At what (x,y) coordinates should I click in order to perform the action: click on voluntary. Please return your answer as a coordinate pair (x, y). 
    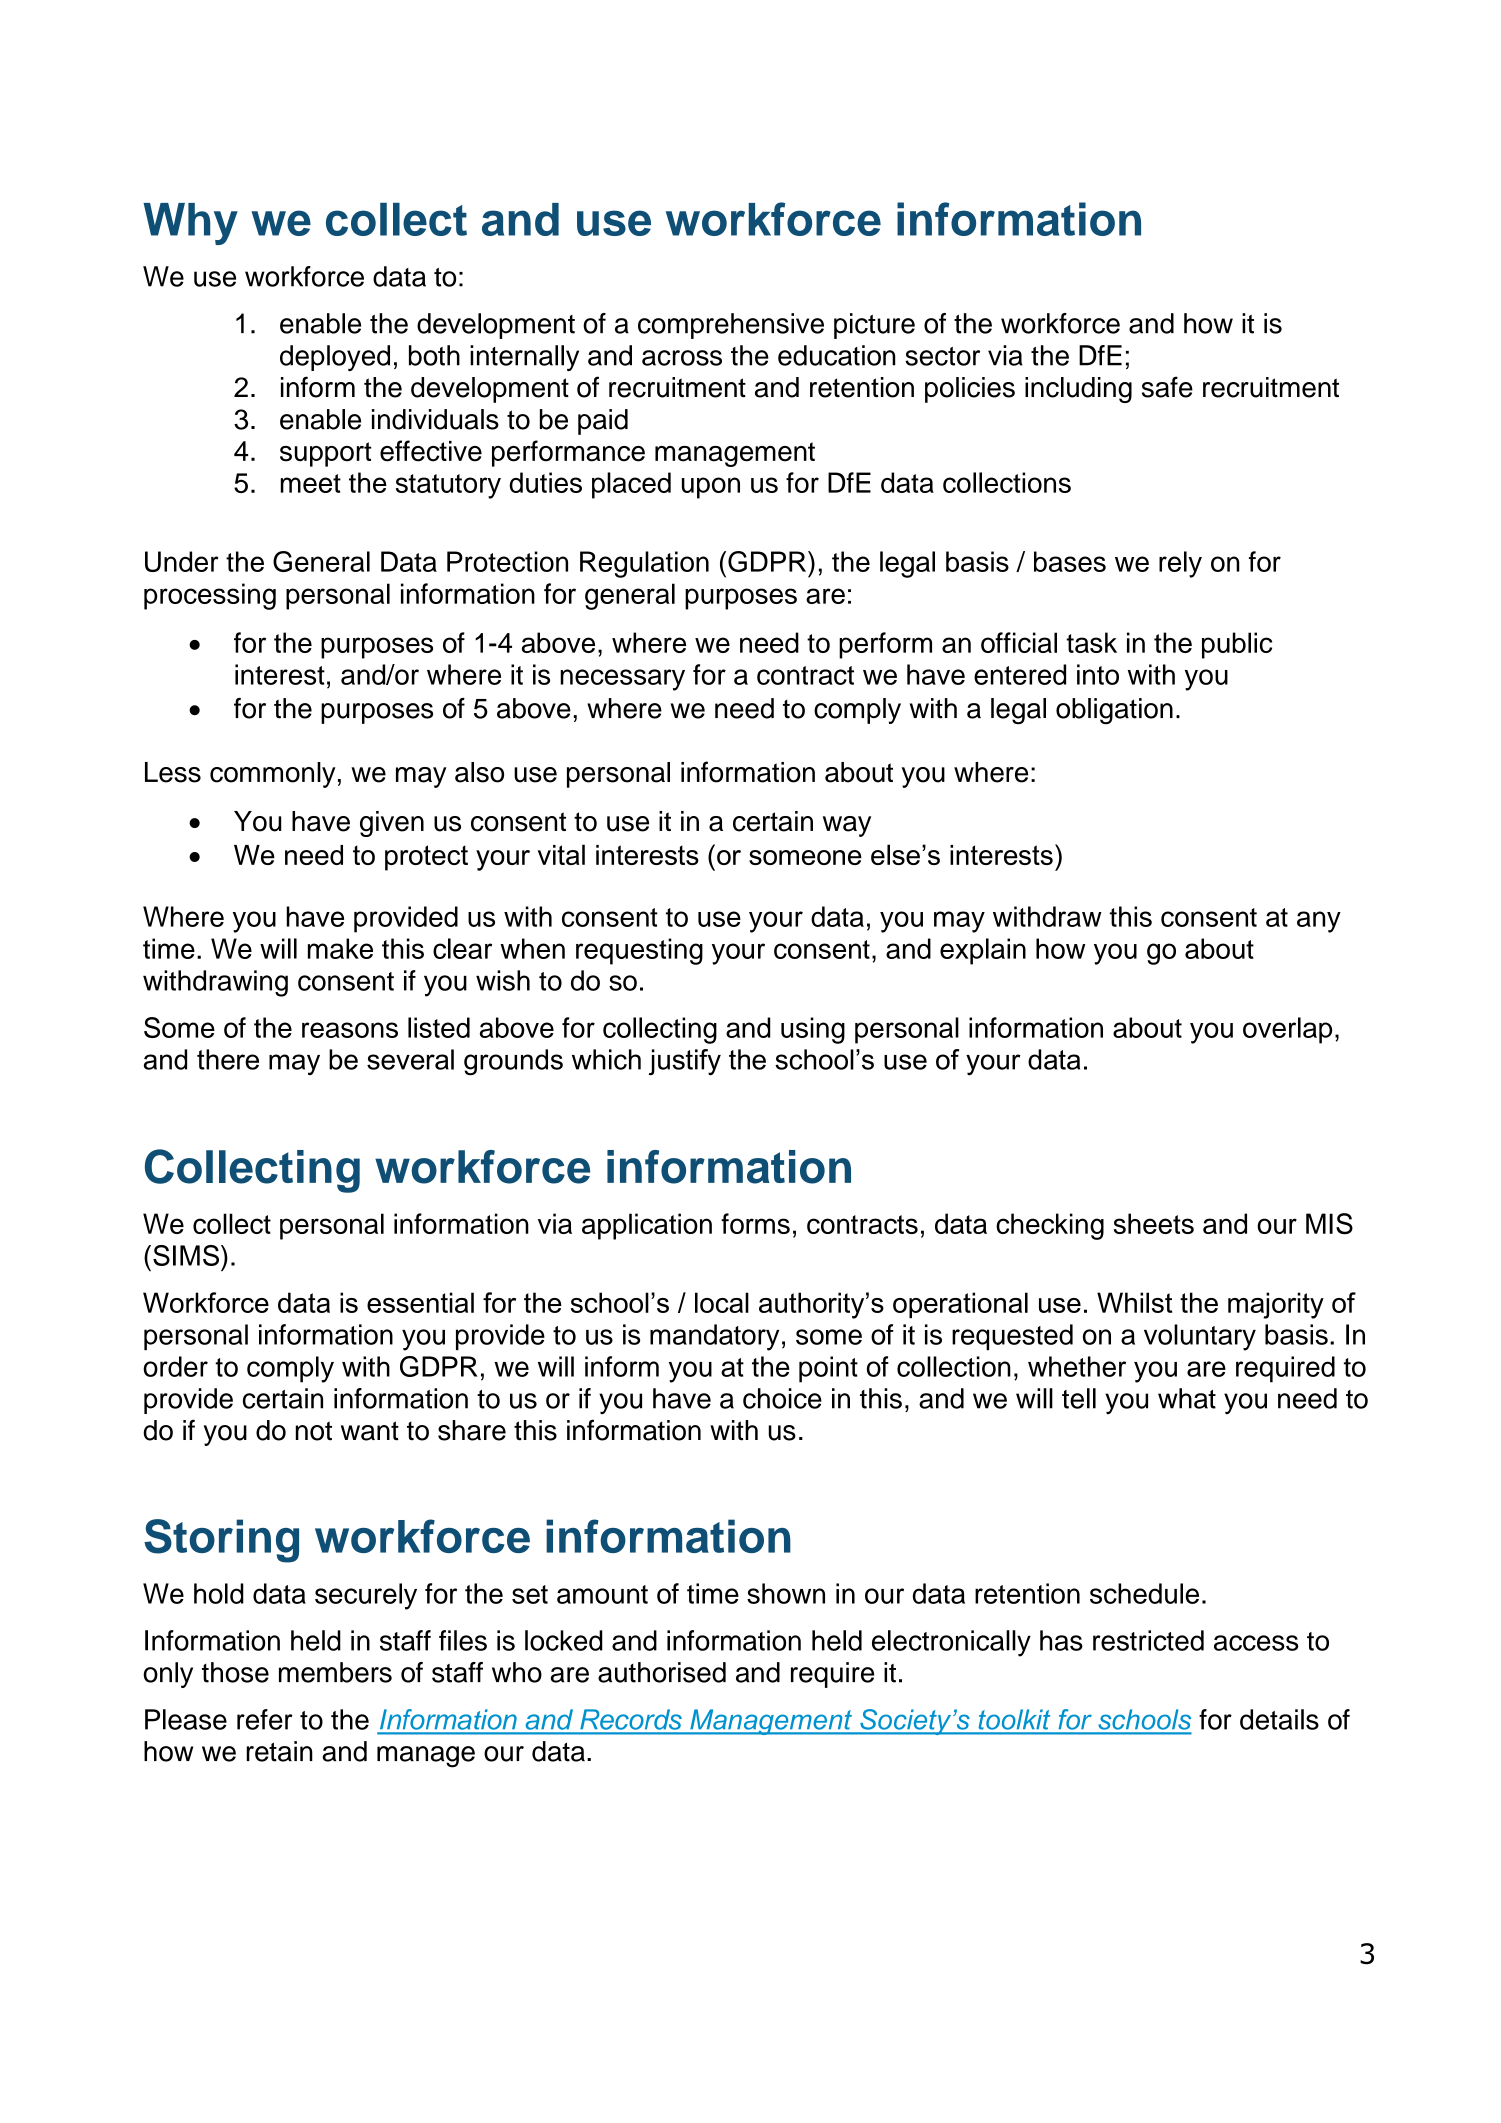
    Looking at the image, I should click on (1200, 1337).
